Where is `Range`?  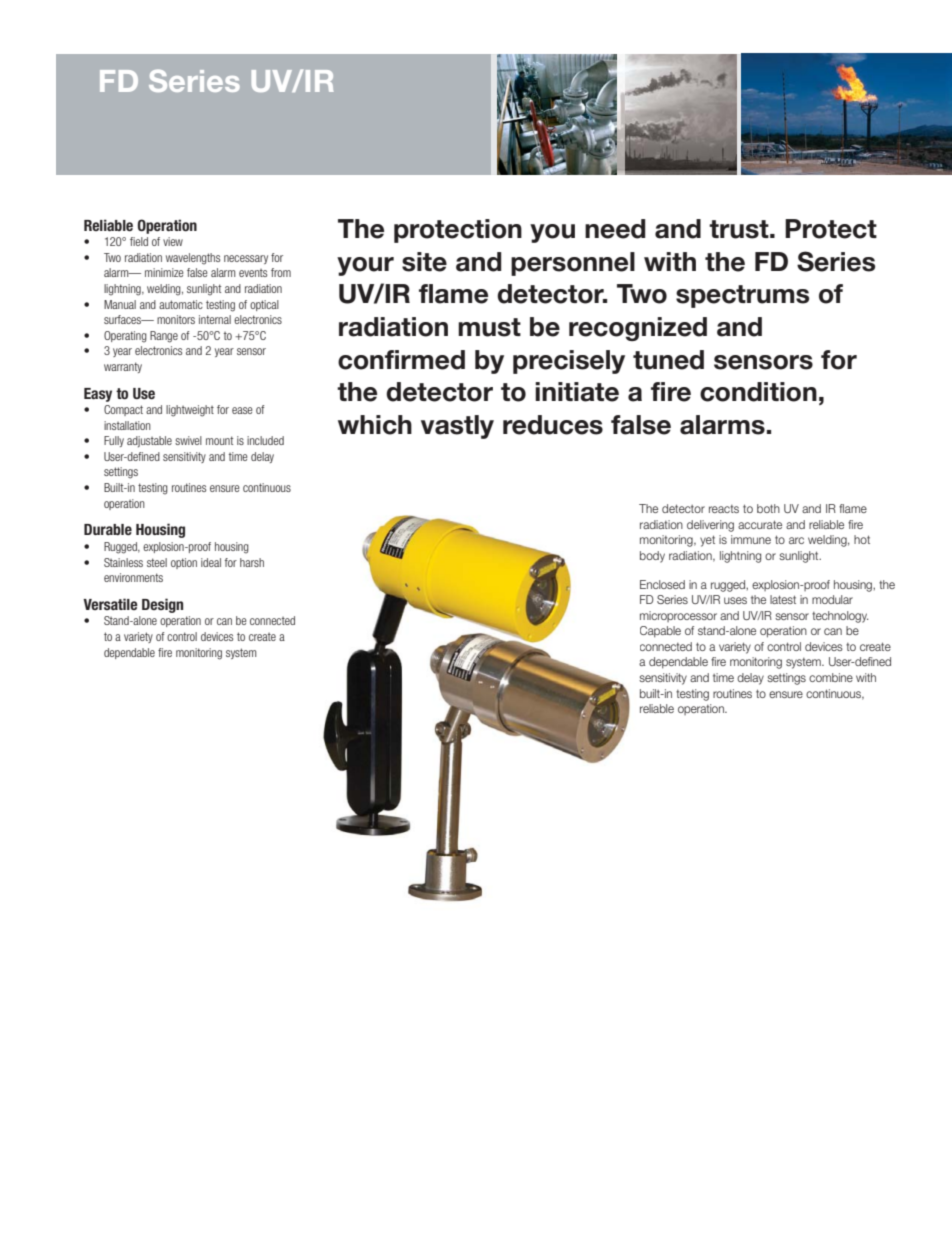
Range is located at coordinates (164, 337).
